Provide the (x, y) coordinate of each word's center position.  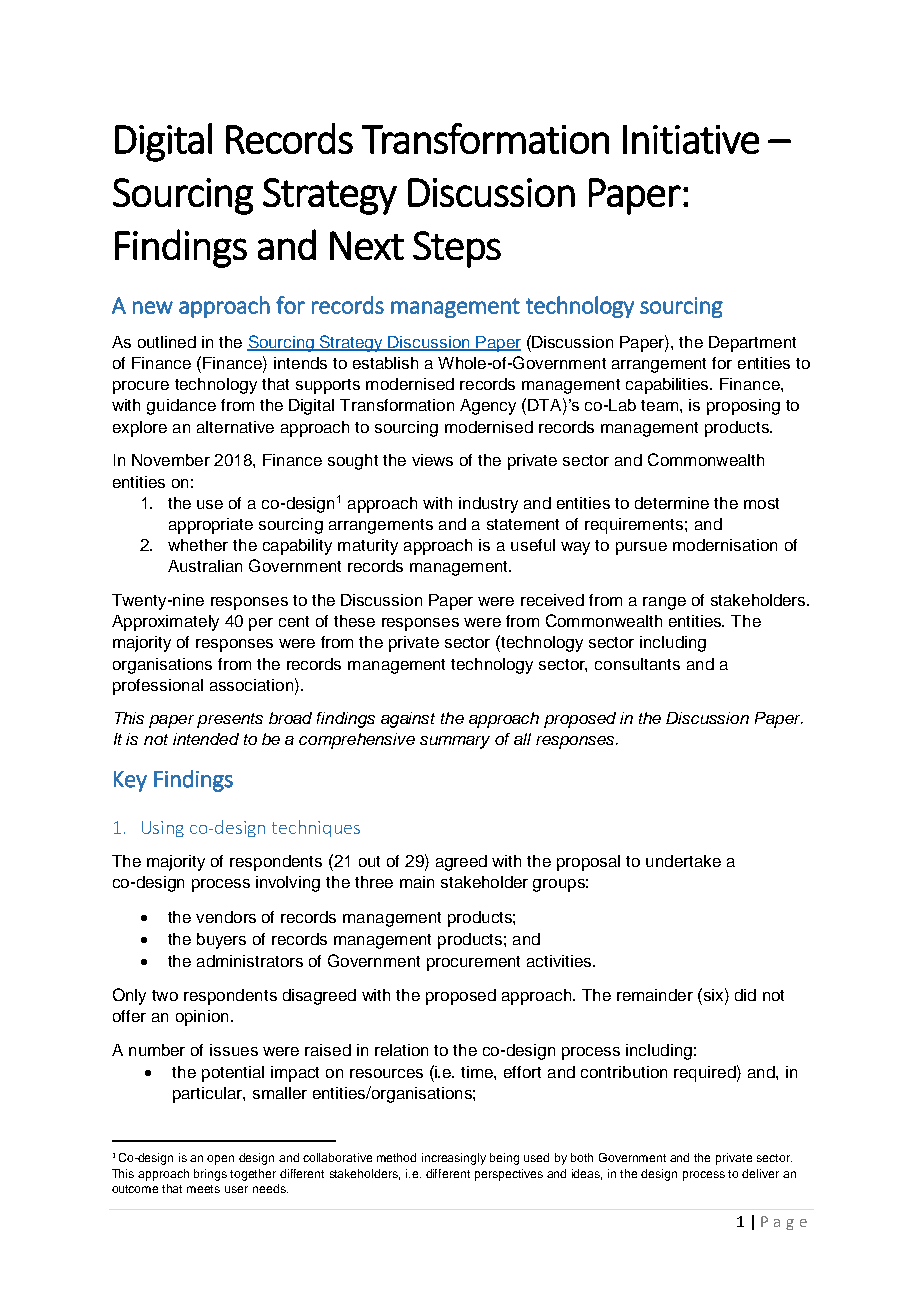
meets (203, 1189)
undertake (683, 861)
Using (163, 829)
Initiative (691, 139)
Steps (457, 249)
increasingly (454, 1159)
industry (488, 505)
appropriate (211, 526)
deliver (760, 1173)
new (153, 307)
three (374, 882)
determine (672, 503)
